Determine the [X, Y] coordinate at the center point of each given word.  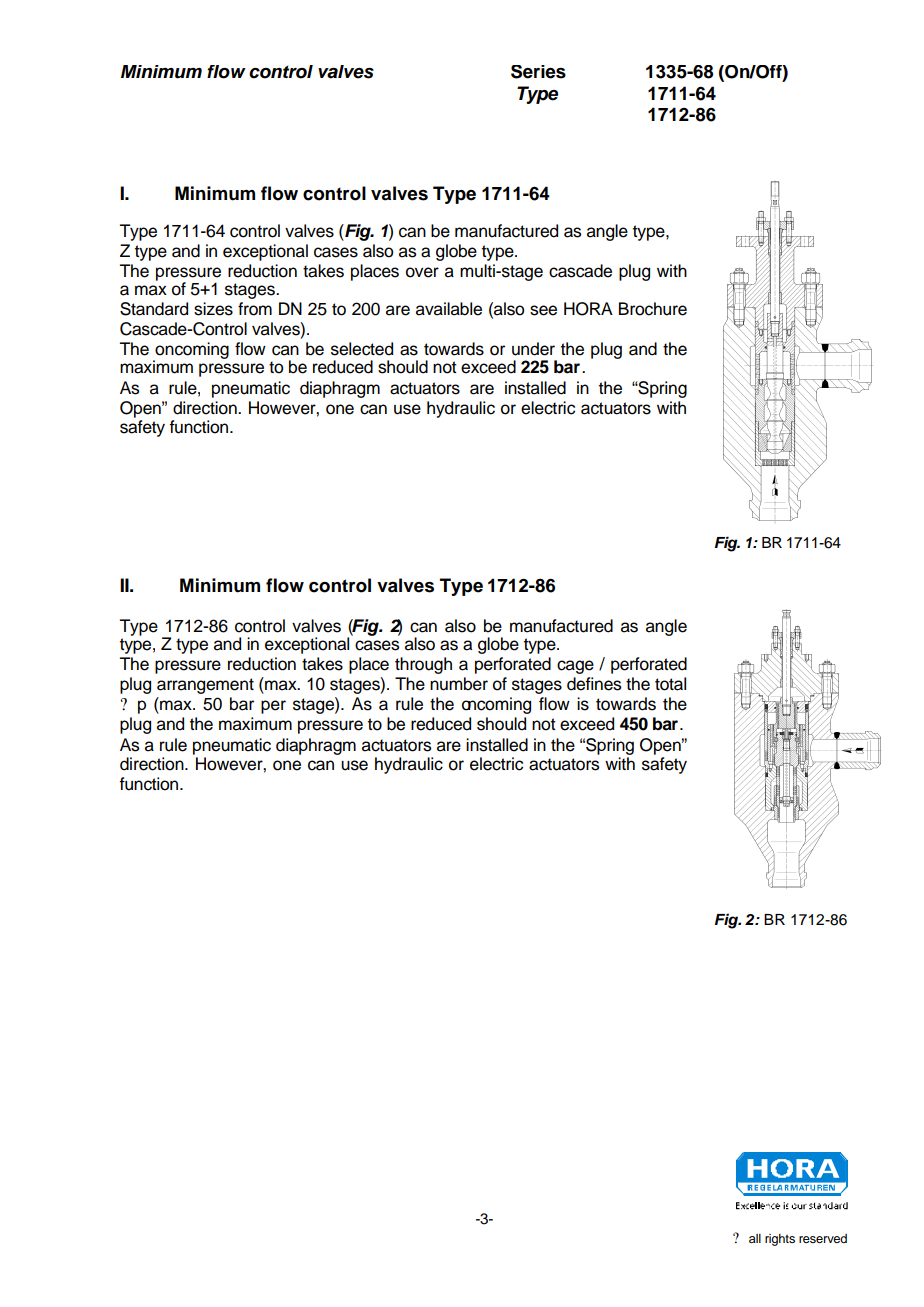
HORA [588, 309]
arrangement [205, 686]
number [459, 684]
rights [780, 1240]
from [255, 309]
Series [538, 72]
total [670, 684]
